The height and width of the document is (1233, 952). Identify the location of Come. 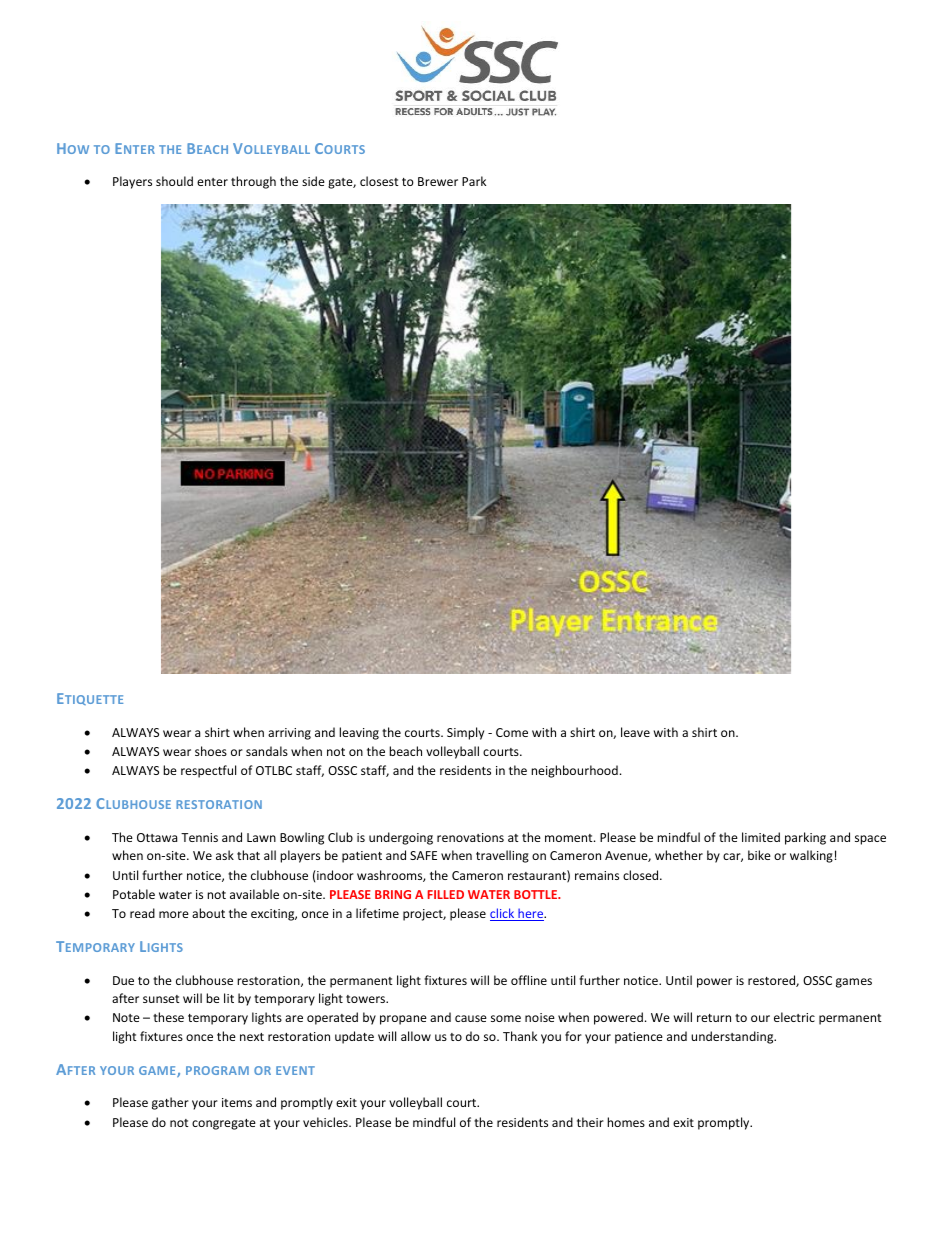
(512, 732).
